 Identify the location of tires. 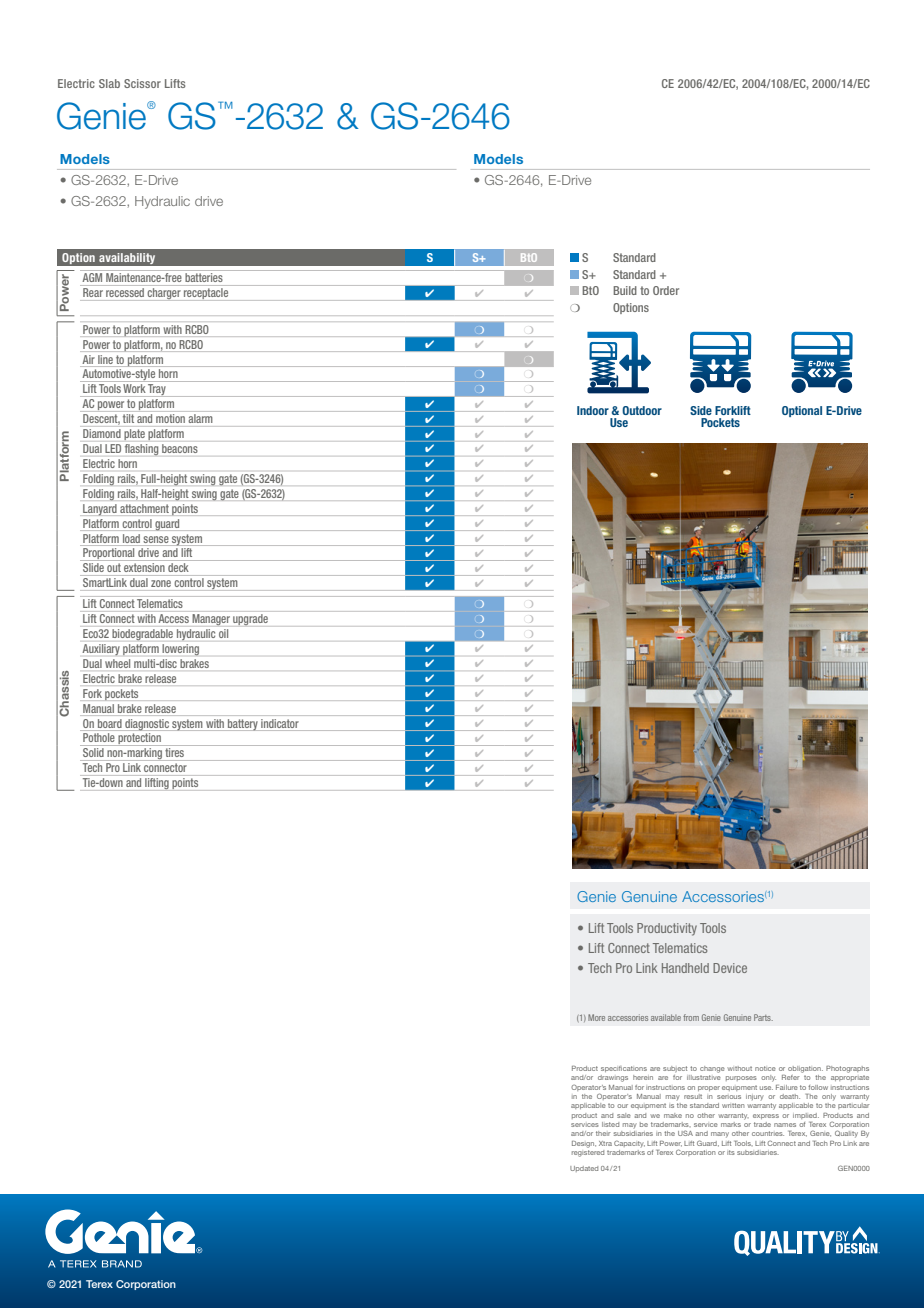
(175, 752).
